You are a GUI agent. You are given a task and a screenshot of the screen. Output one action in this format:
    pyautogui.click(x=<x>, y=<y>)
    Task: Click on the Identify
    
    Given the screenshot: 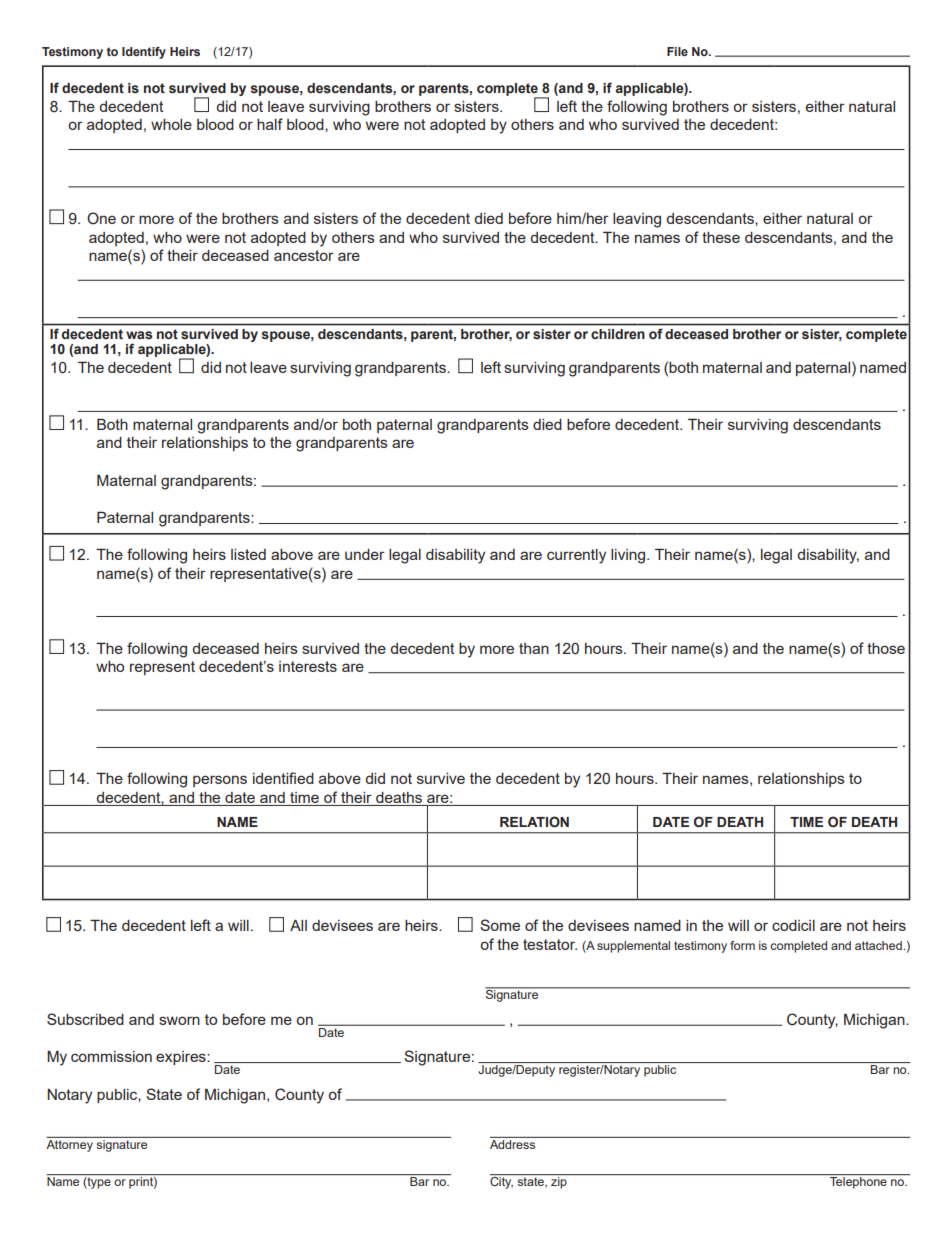 What is the action you would take?
    pyautogui.click(x=144, y=53)
